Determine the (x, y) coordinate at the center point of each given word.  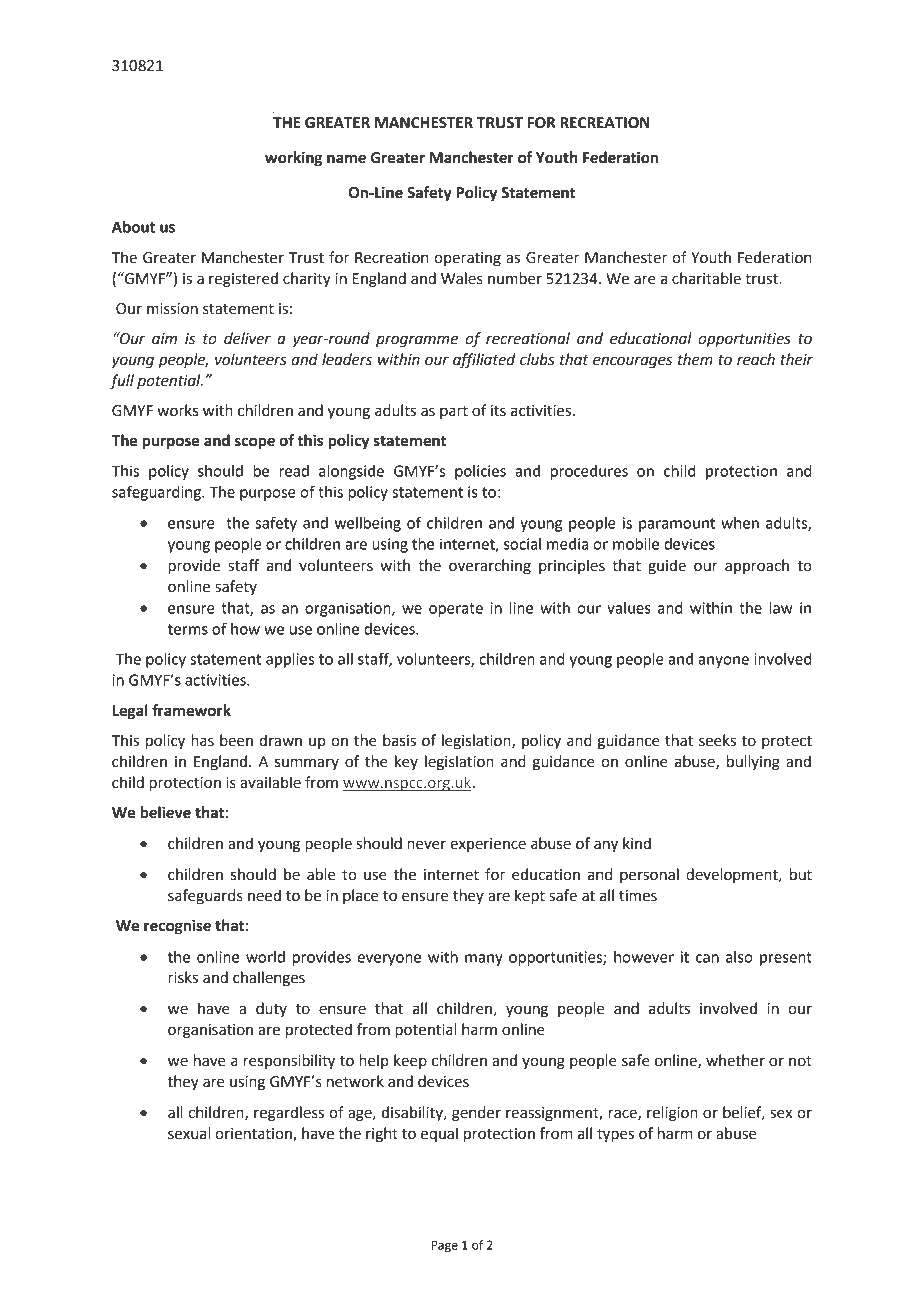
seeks (717, 740)
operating (467, 259)
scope (255, 443)
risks (183, 977)
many (484, 960)
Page (445, 1246)
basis (399, 740)
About (133, 227)
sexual (189, 1133)
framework (191, 710)
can (707, 958)
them (695, 359)
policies (480, 472)
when (740, 523)
